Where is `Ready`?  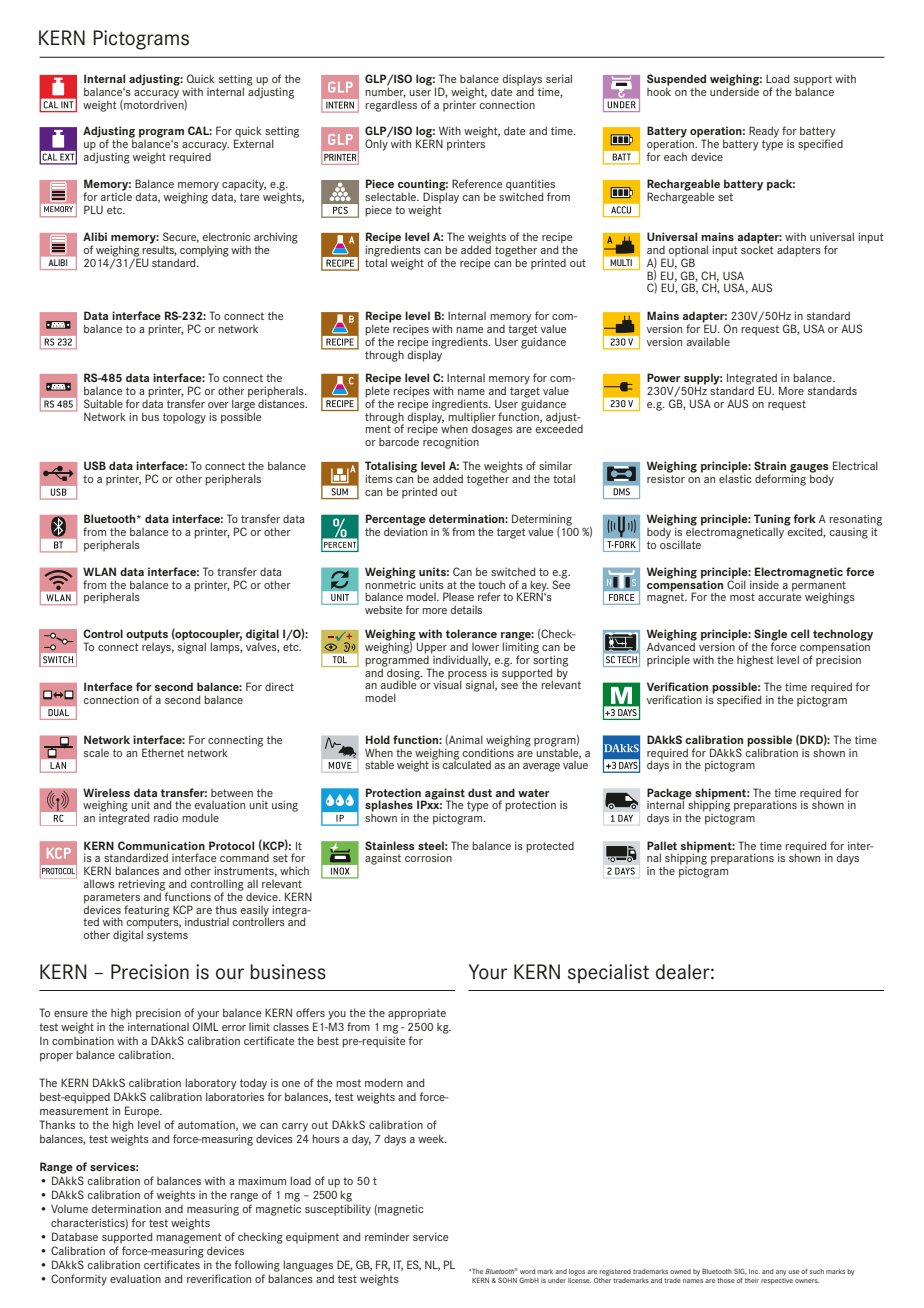
Ready is located at coordinates (764, 132).
